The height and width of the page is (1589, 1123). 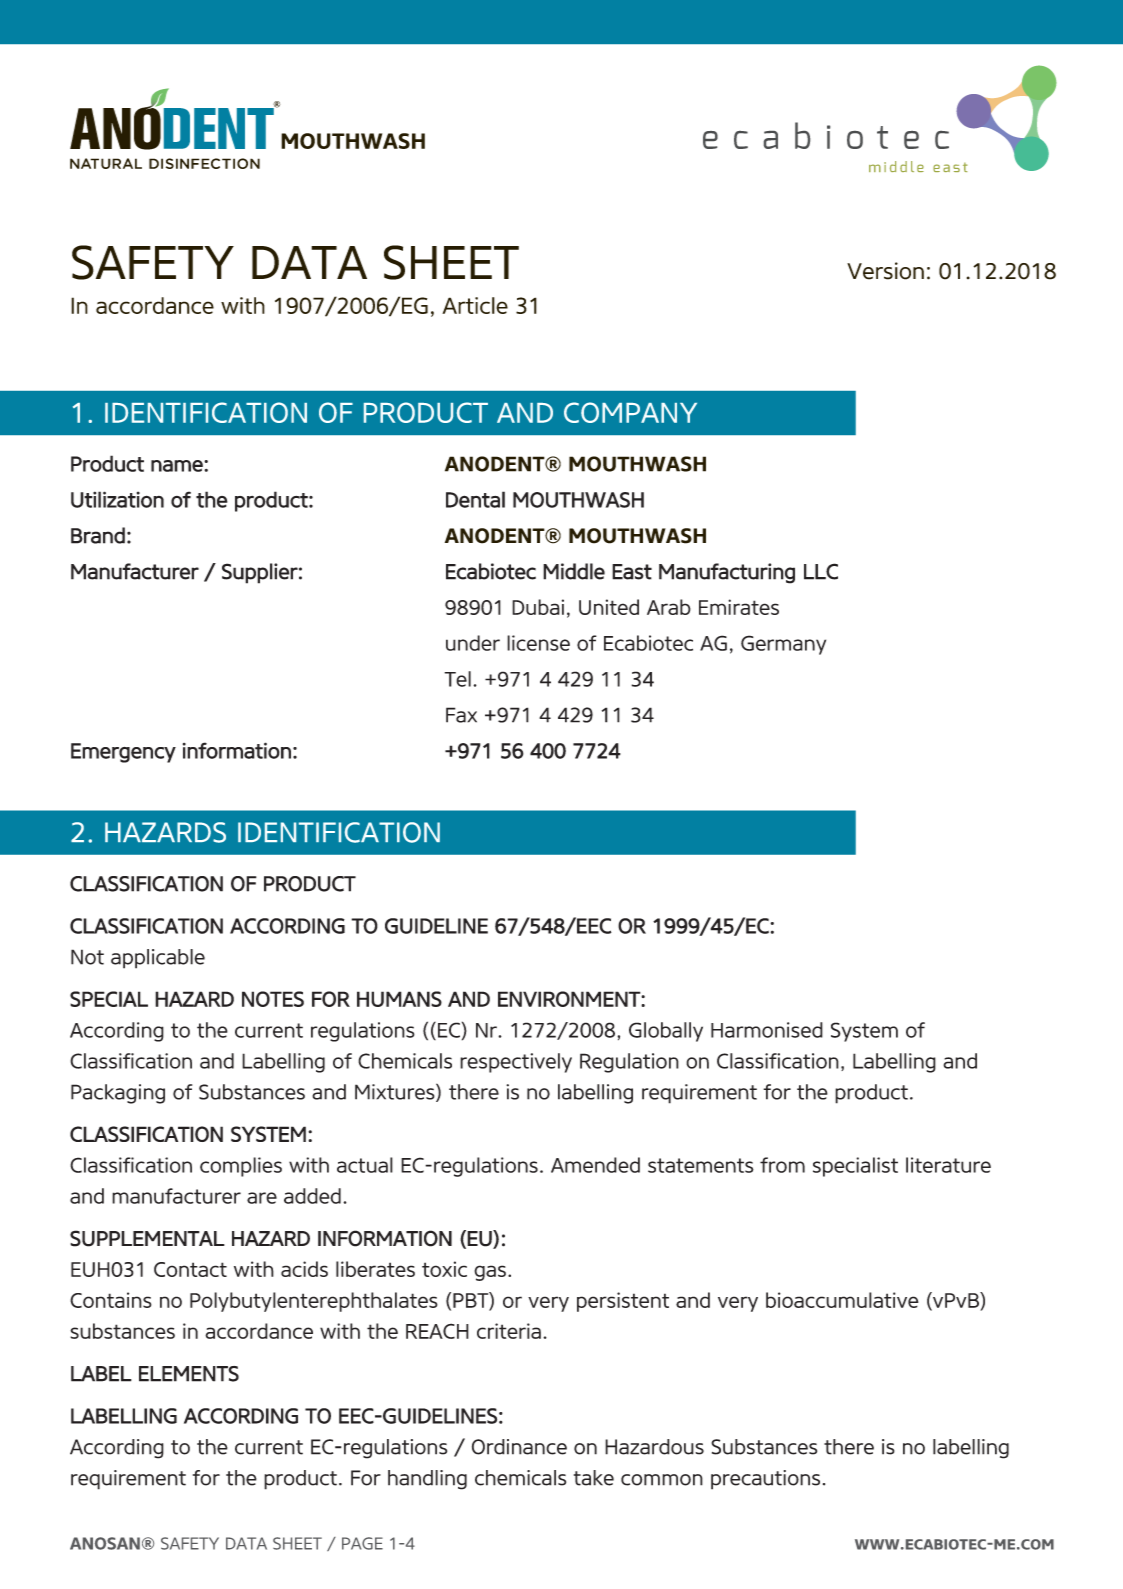 I want to click on Dubai, so click(x=538, y=607).
